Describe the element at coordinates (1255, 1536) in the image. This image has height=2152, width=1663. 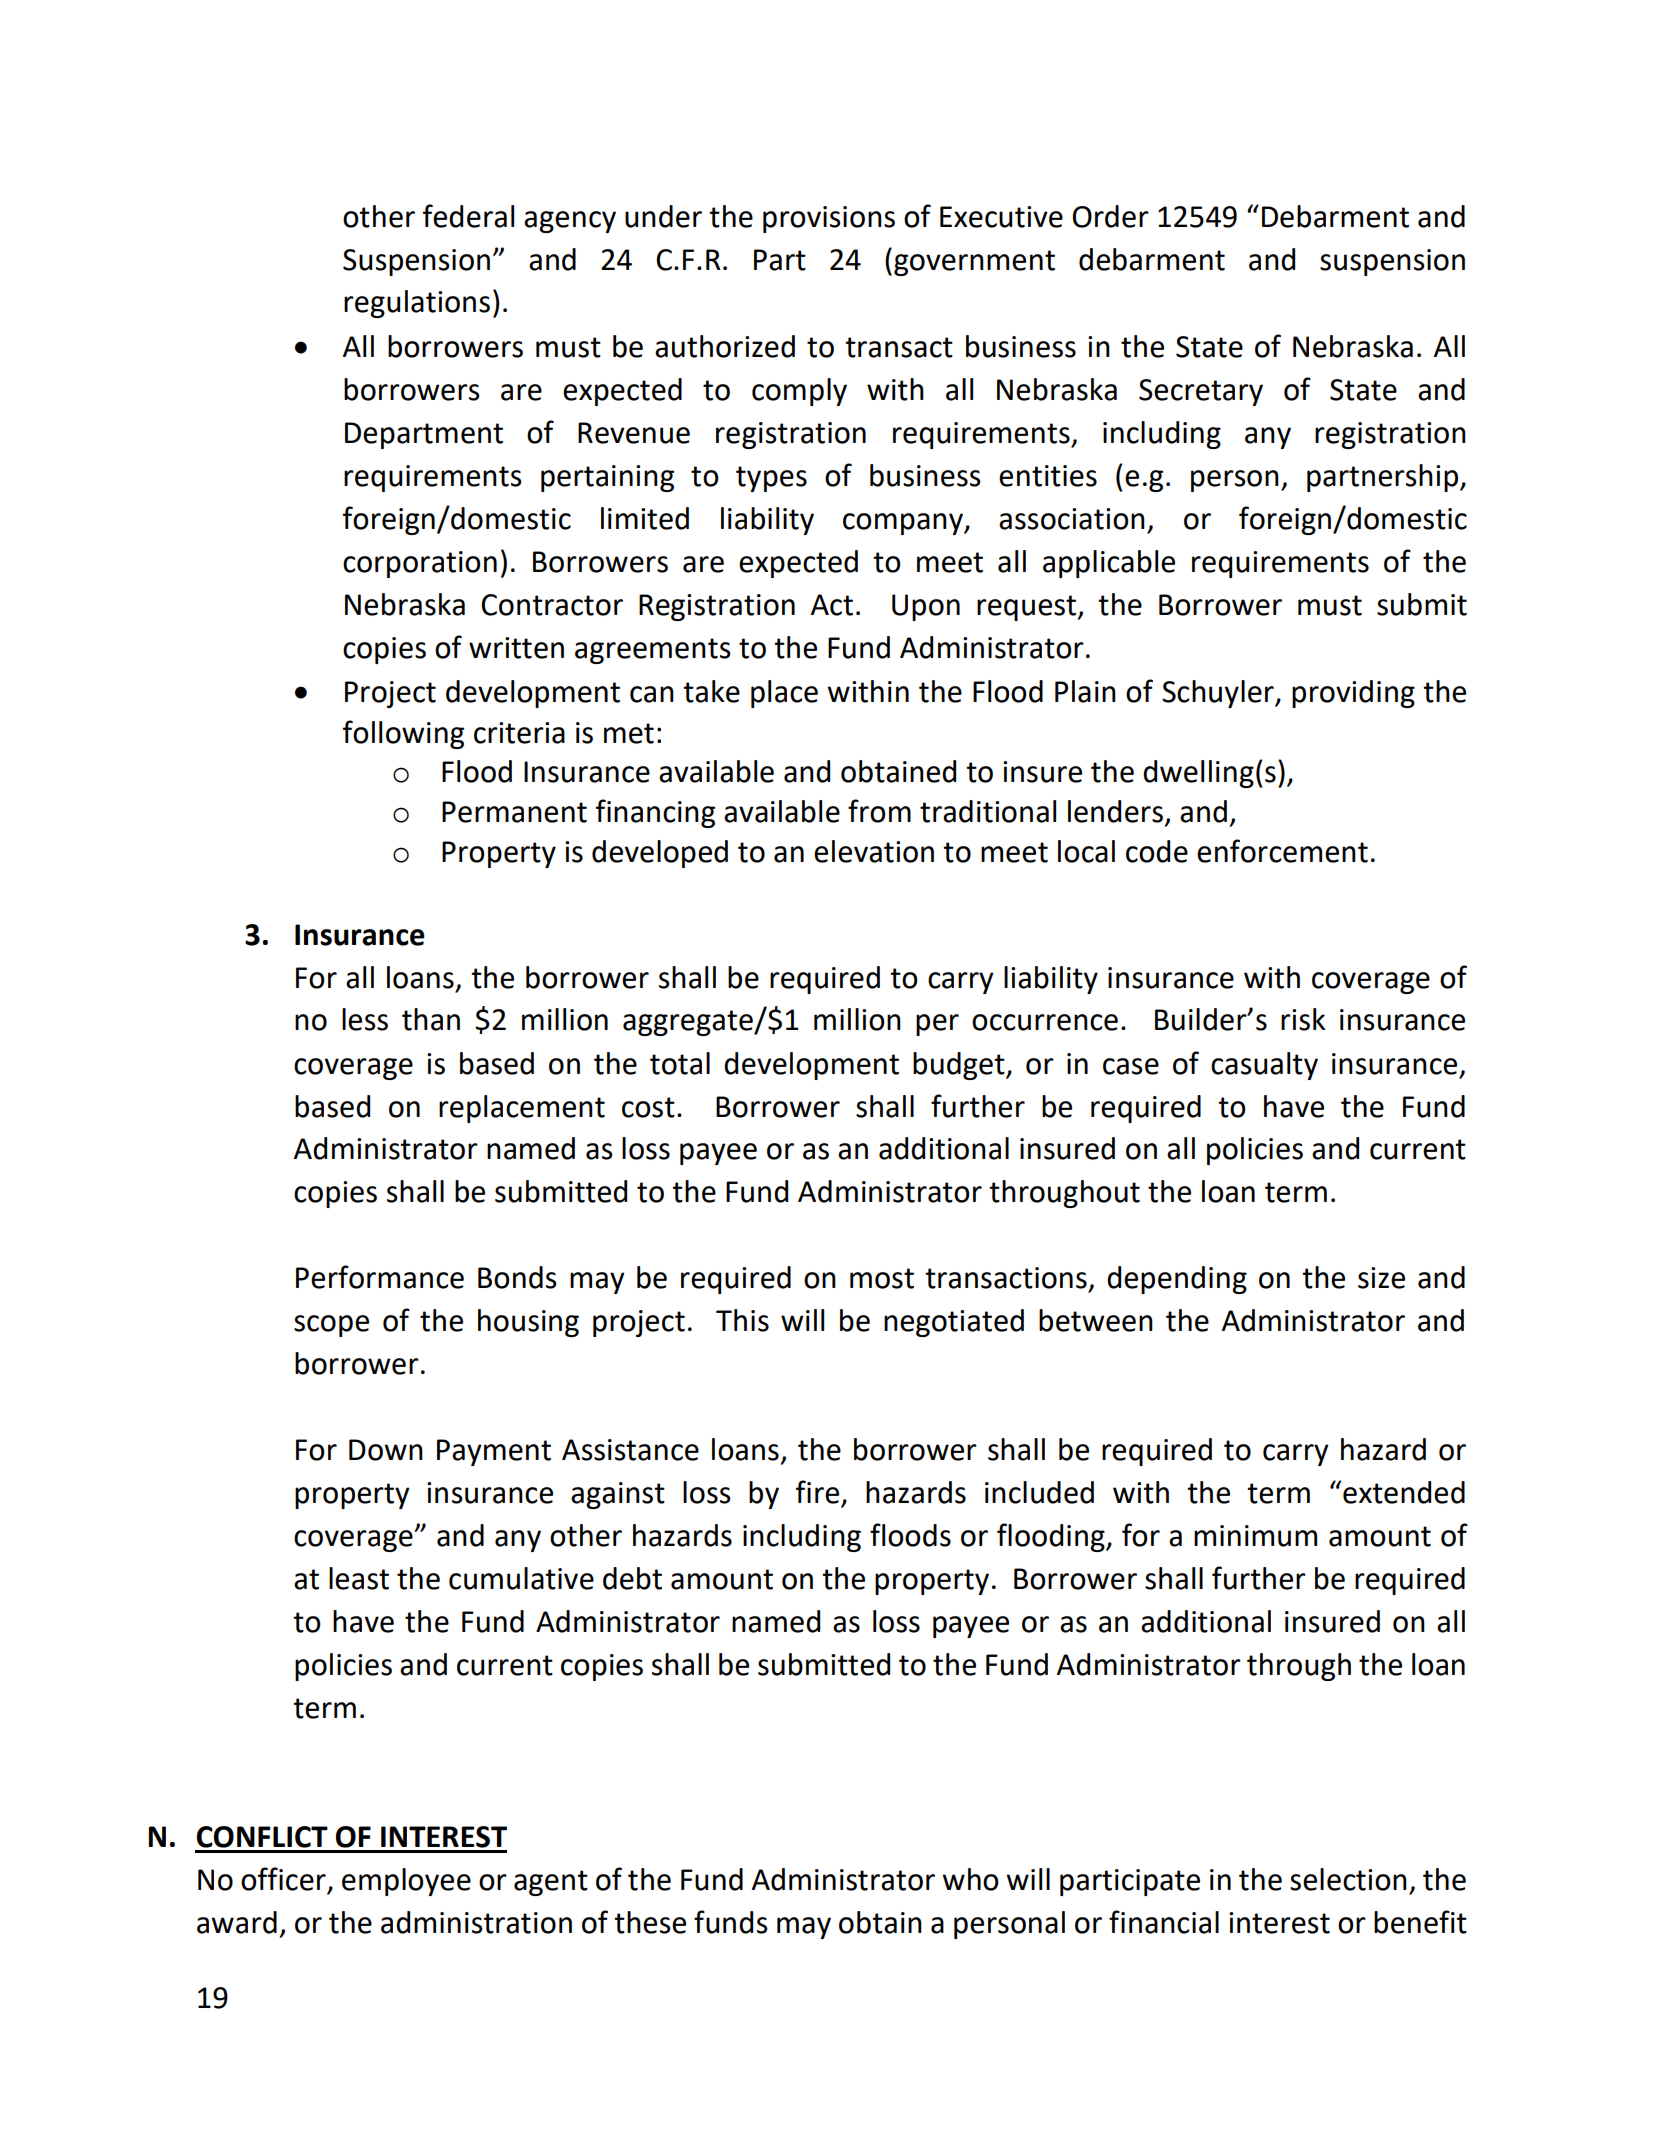
I see `minimum` at that location.
